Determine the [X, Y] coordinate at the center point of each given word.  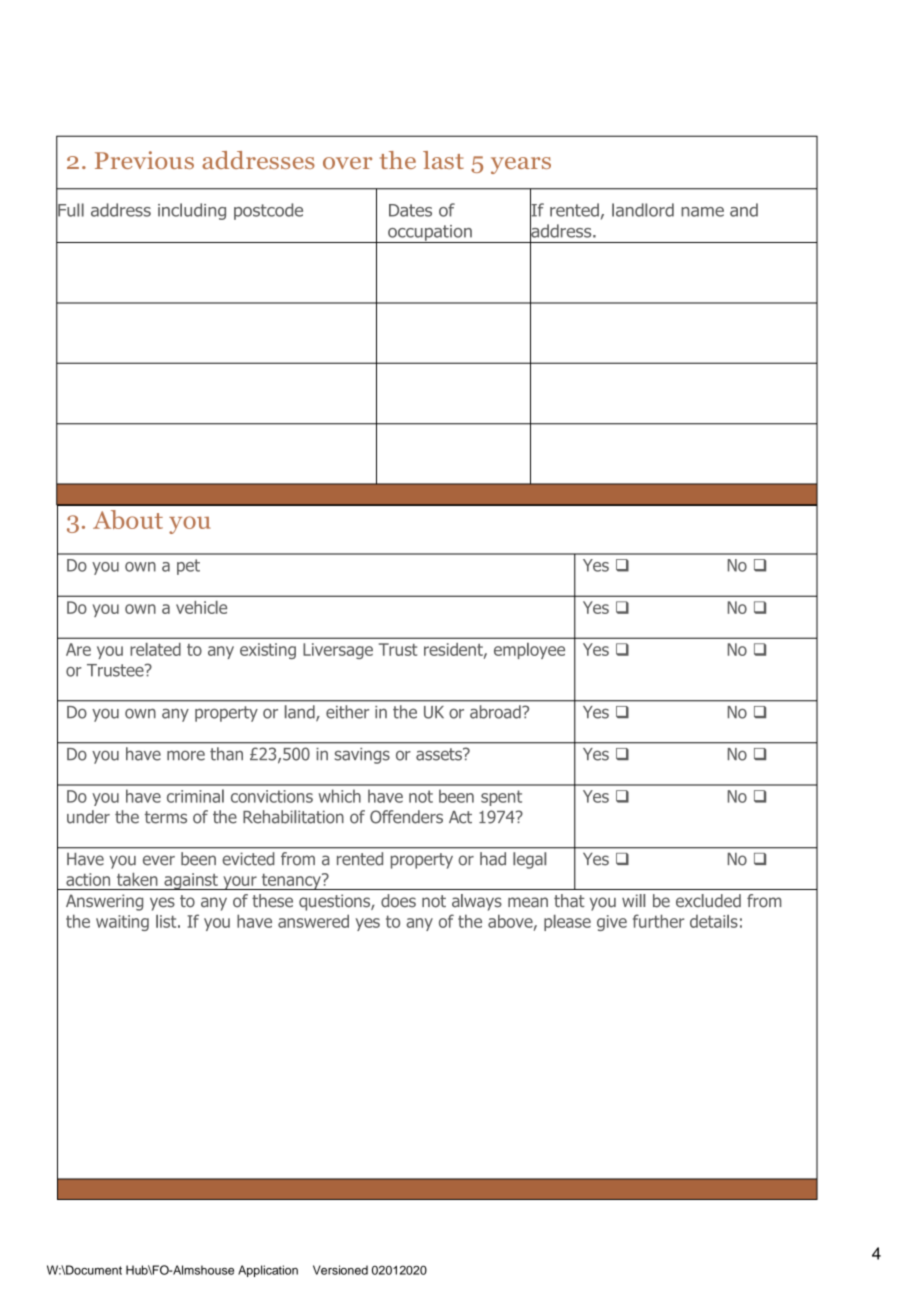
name [702, 212]
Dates [410, 210]
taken [137, 879]
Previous [144, 160]
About [128, 519]
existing [268, 651]
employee [529, 651]
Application [268, 1271]
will [633, 900]
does [398, 901]
